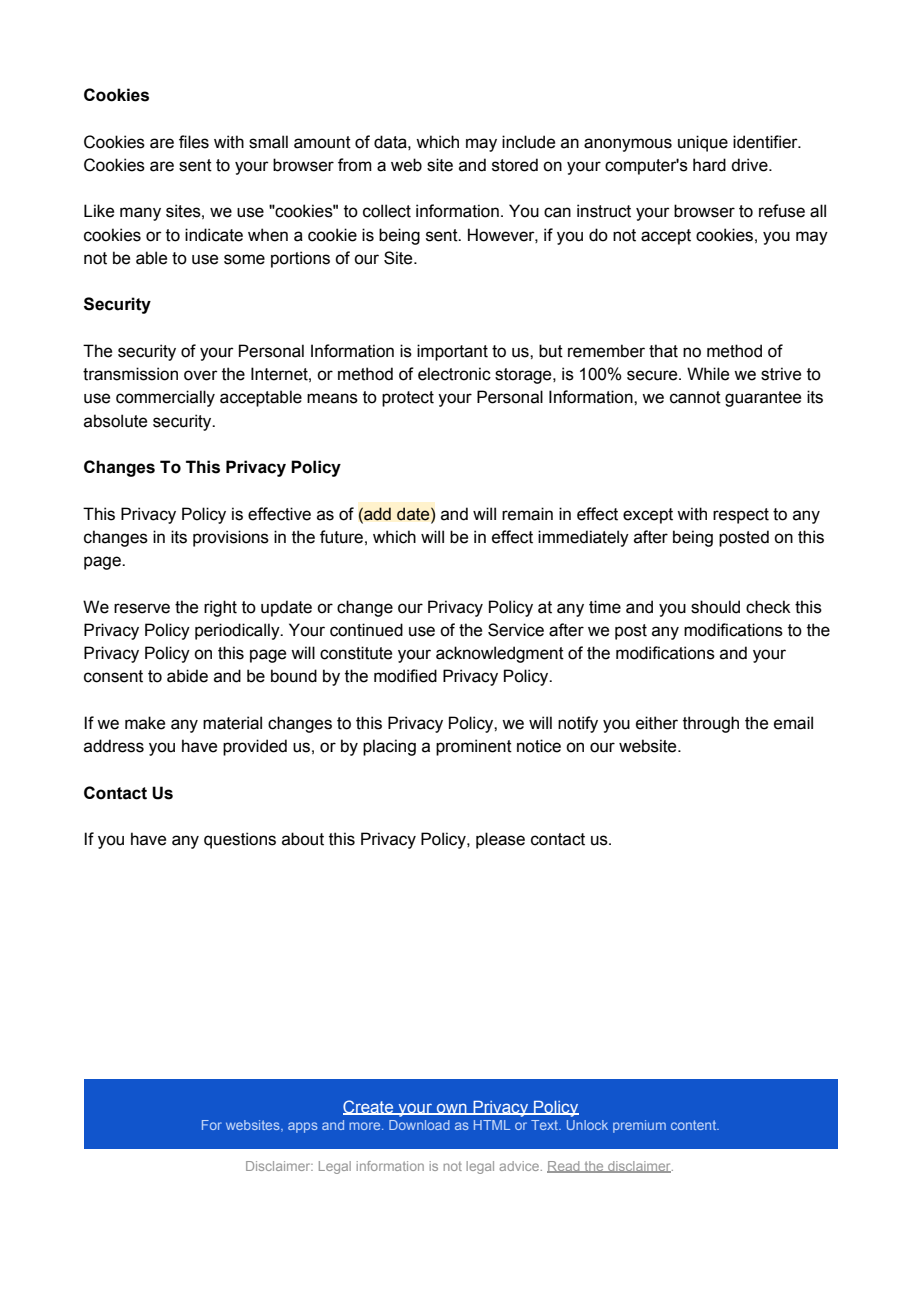  I want to click on protect, so click(408, 399).
